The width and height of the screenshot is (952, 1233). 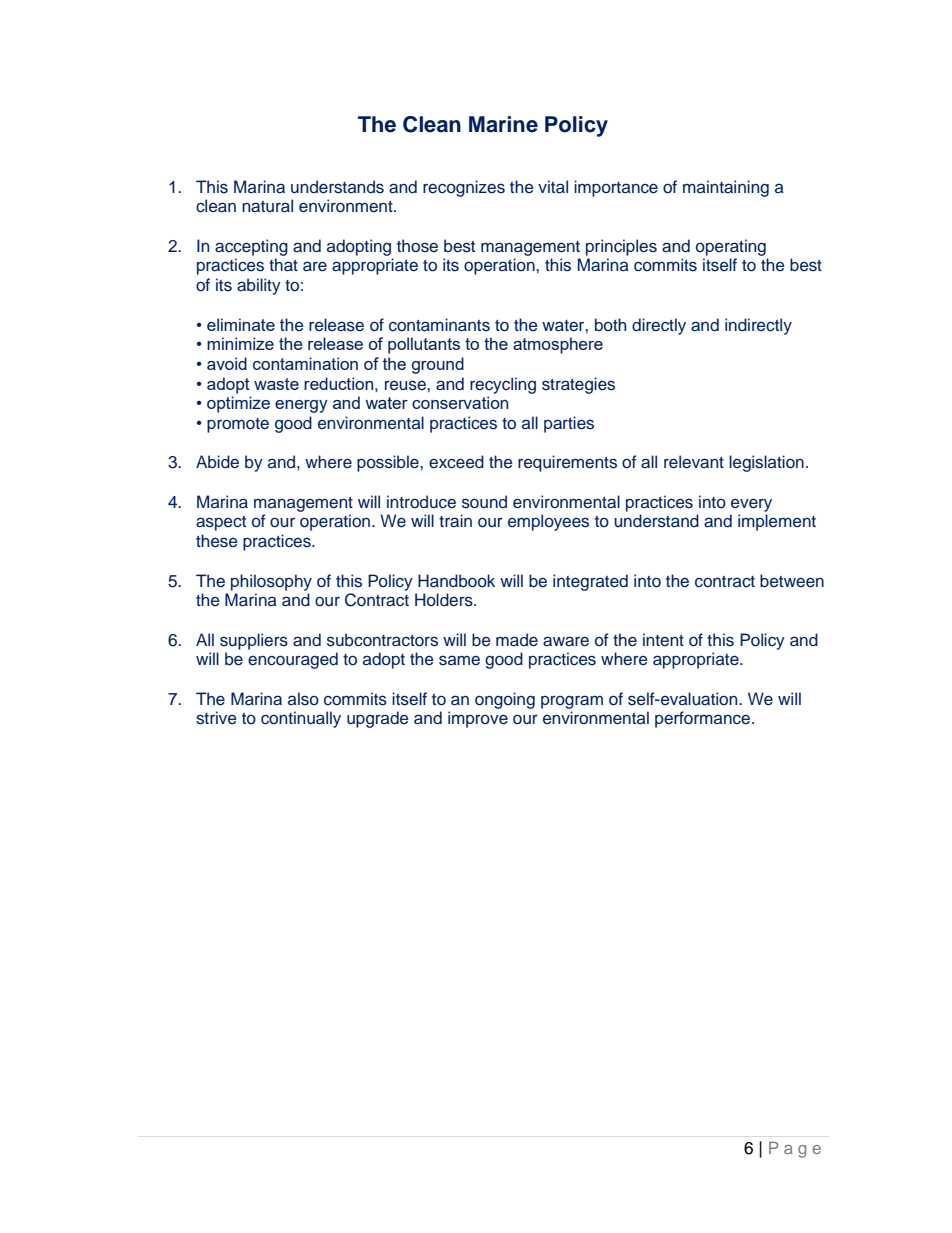 What do you see at coordinates (503, 124) in the screenshot?
I see `Marine` at bounding box center [503, 124].
